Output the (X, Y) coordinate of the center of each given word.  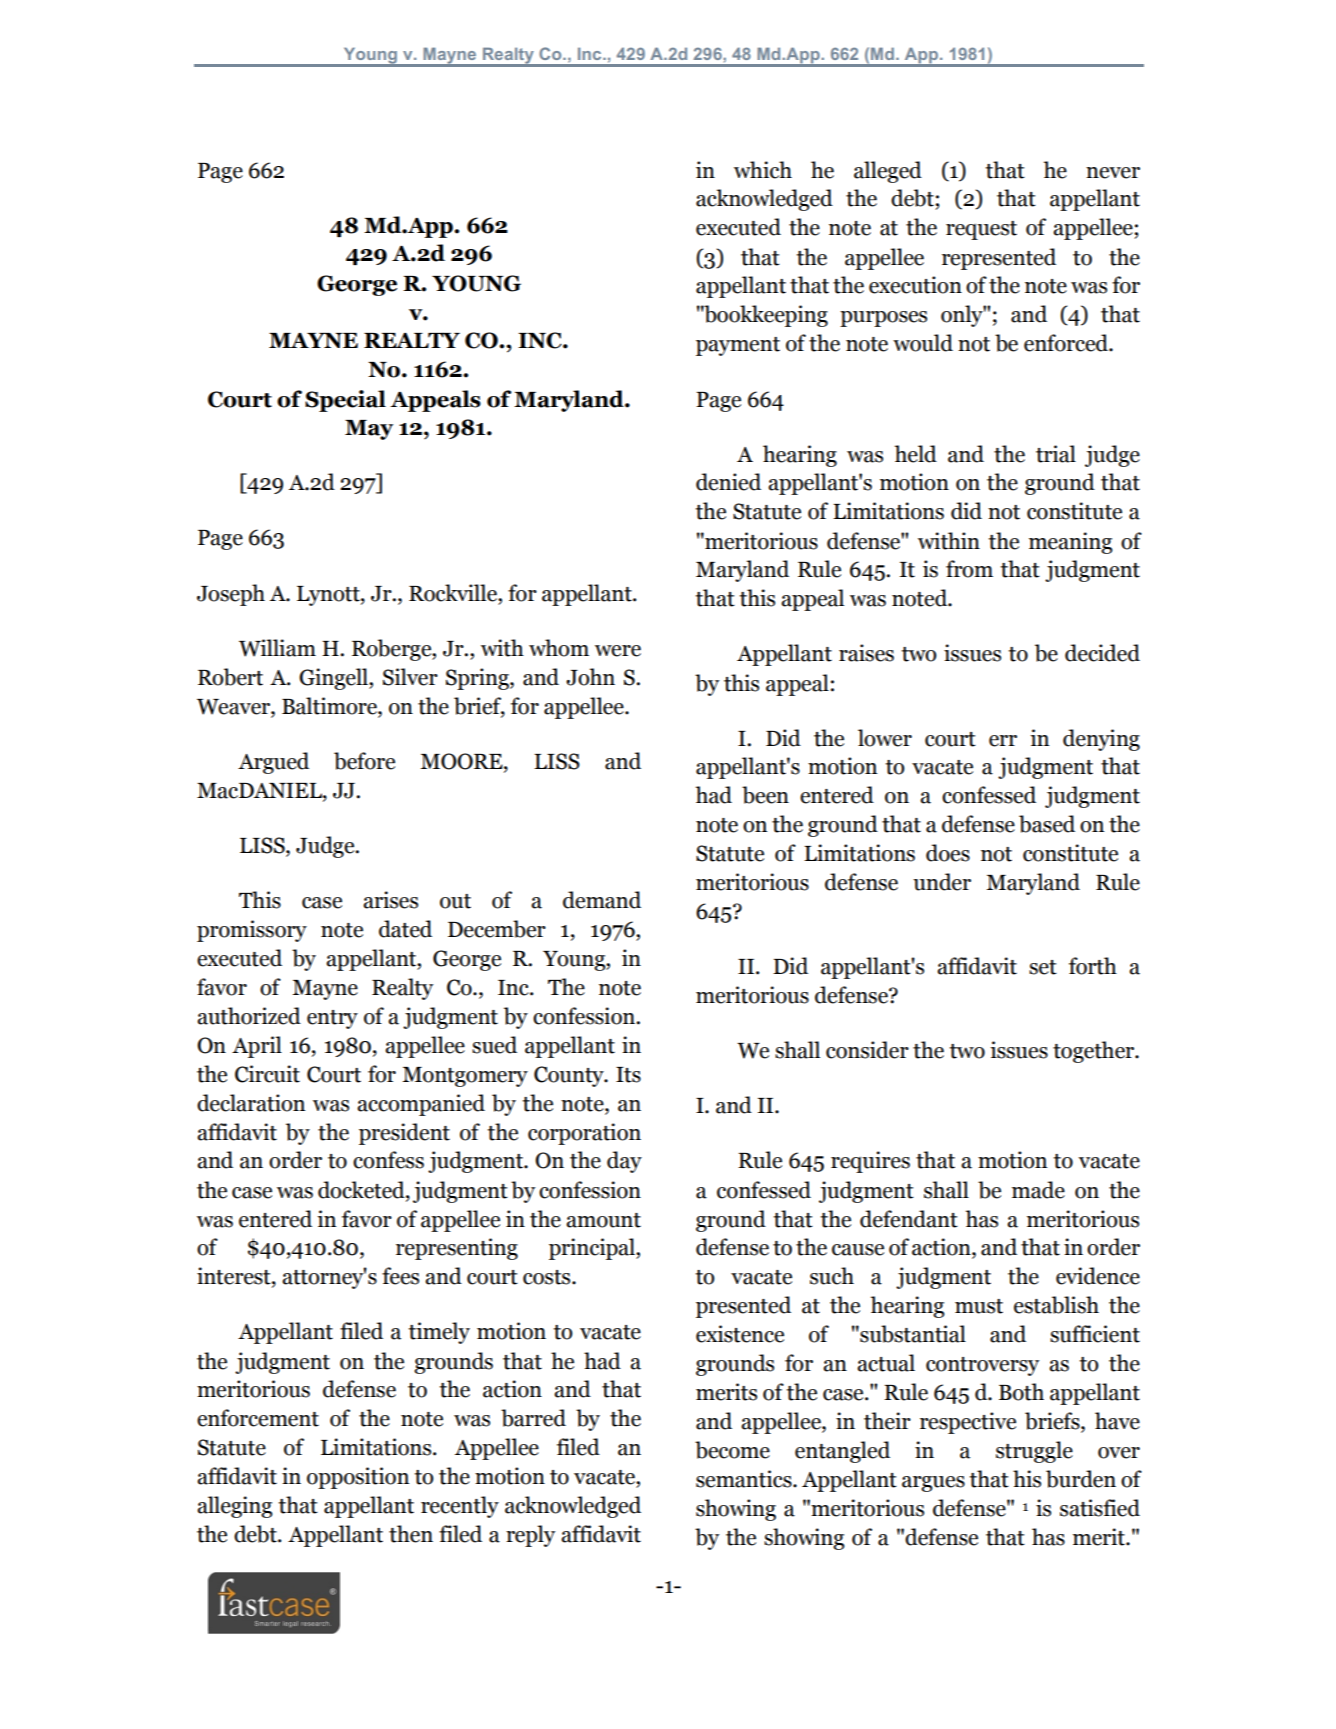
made (1038, 1190)
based (1047, 824)
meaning (1071, 543)
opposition (358, 1478)
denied (728, 482)
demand (602, 900)
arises (390, 900)
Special (345, 401)
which (763, 170)
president (404, 1134)
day (624, 1162)
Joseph (231, 595)
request (981, 230)
